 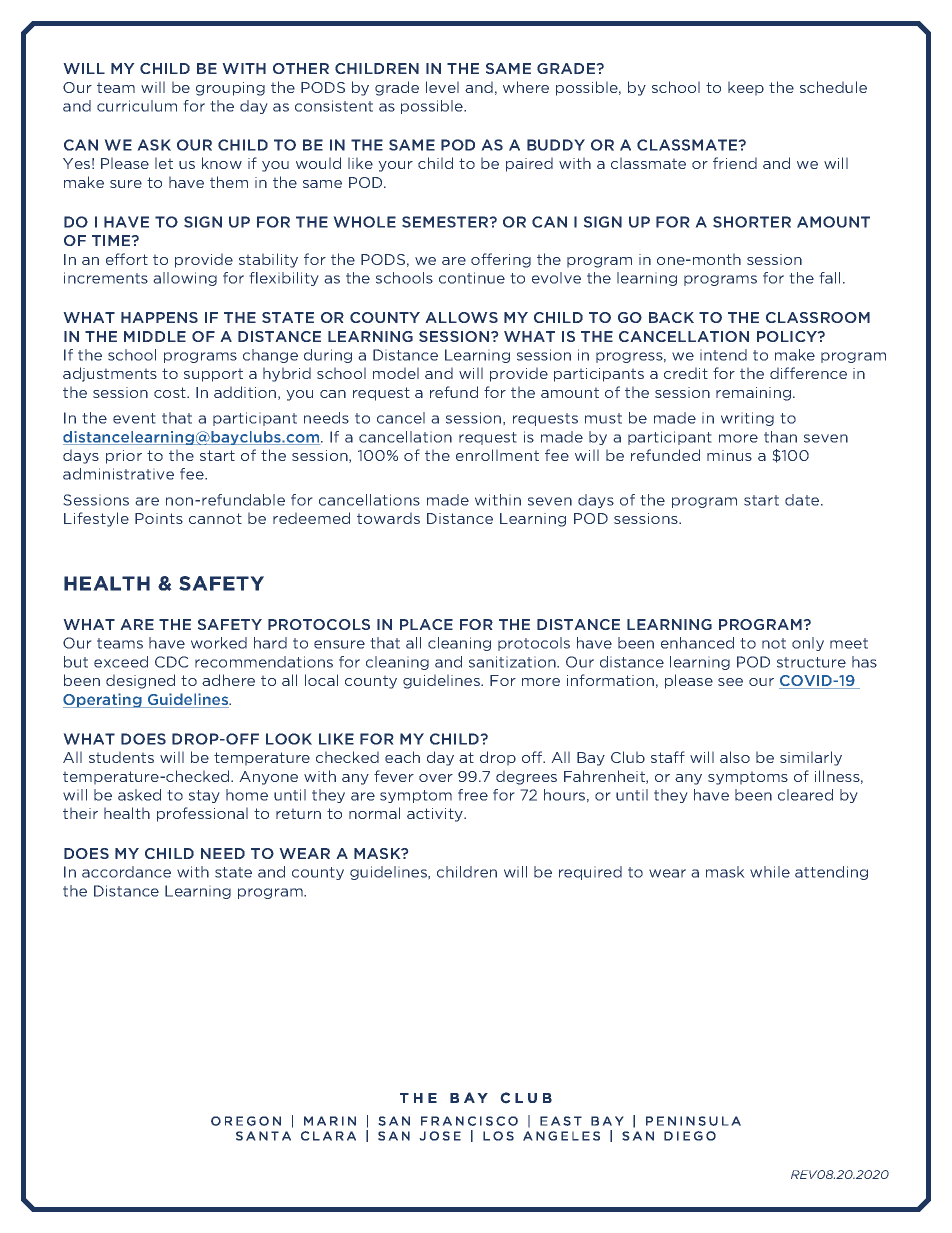 What do you see at coordinates (436, 815) in the page?
I see `activity` at bounding box center [436, 815].
